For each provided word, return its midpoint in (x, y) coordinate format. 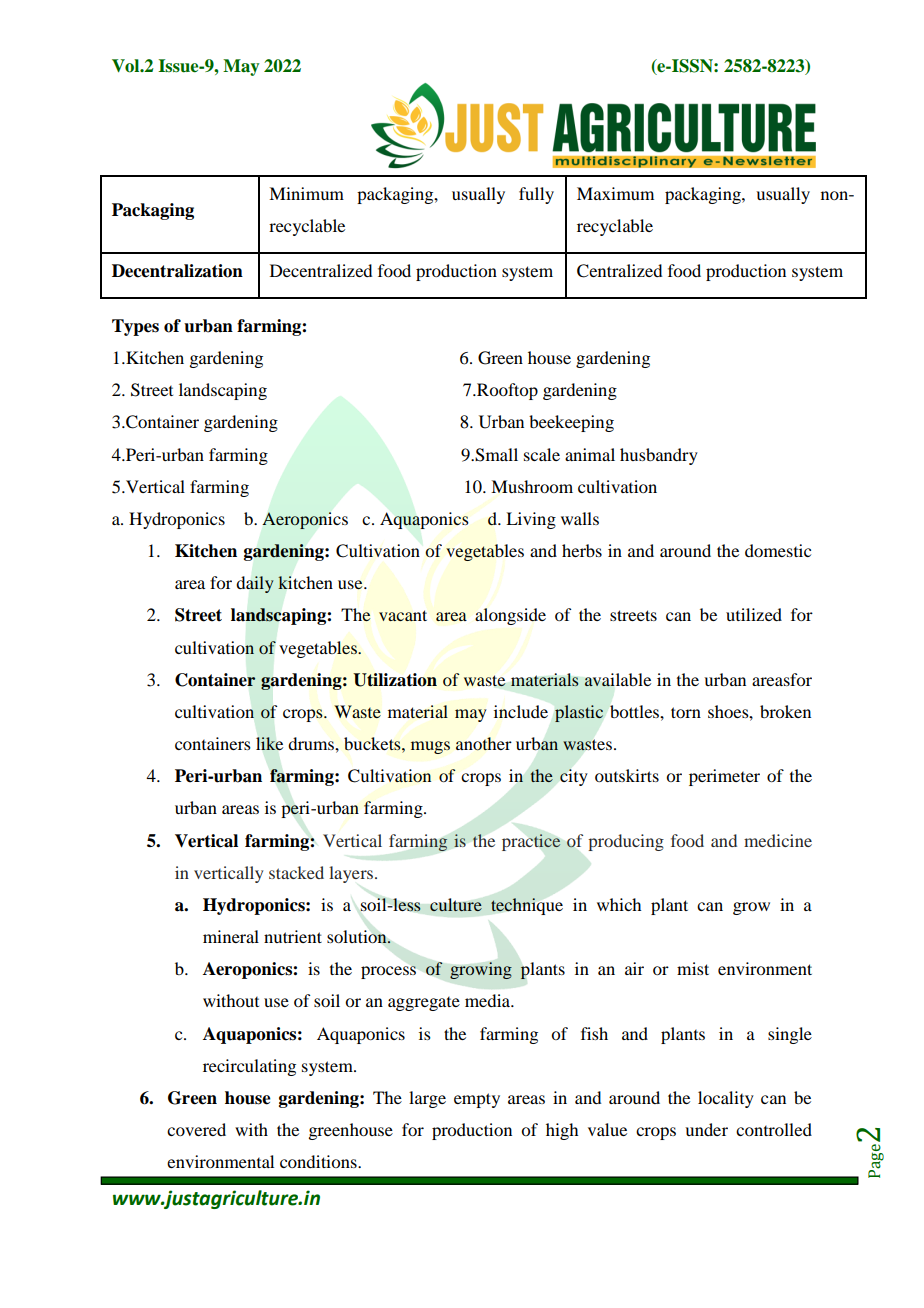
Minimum (306, 193)
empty (477, 1100)
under (706, 1129)
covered (196, 1129)
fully (536, 195)
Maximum (615, 193)
